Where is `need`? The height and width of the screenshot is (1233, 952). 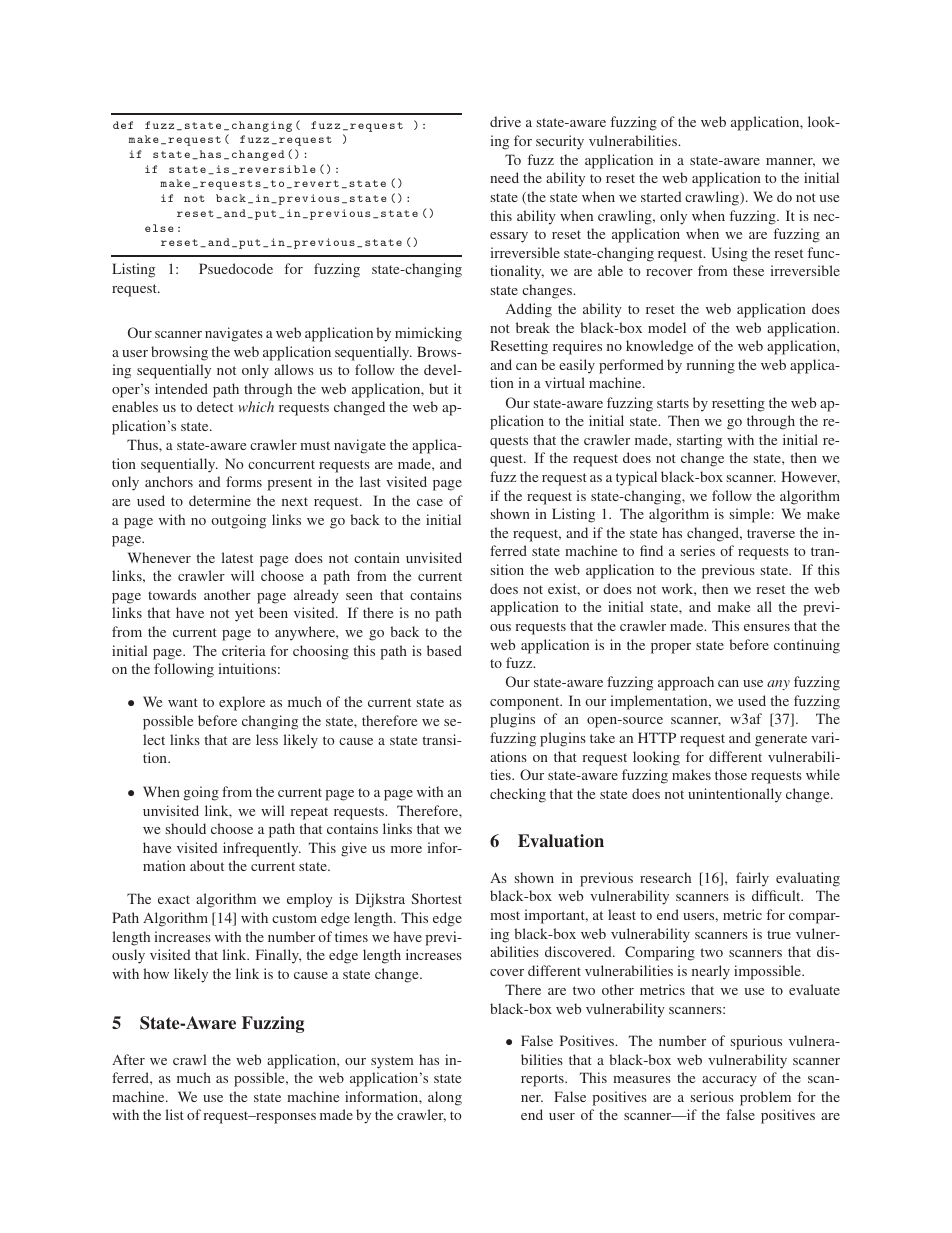 need is located at coordinates (504, 177).
